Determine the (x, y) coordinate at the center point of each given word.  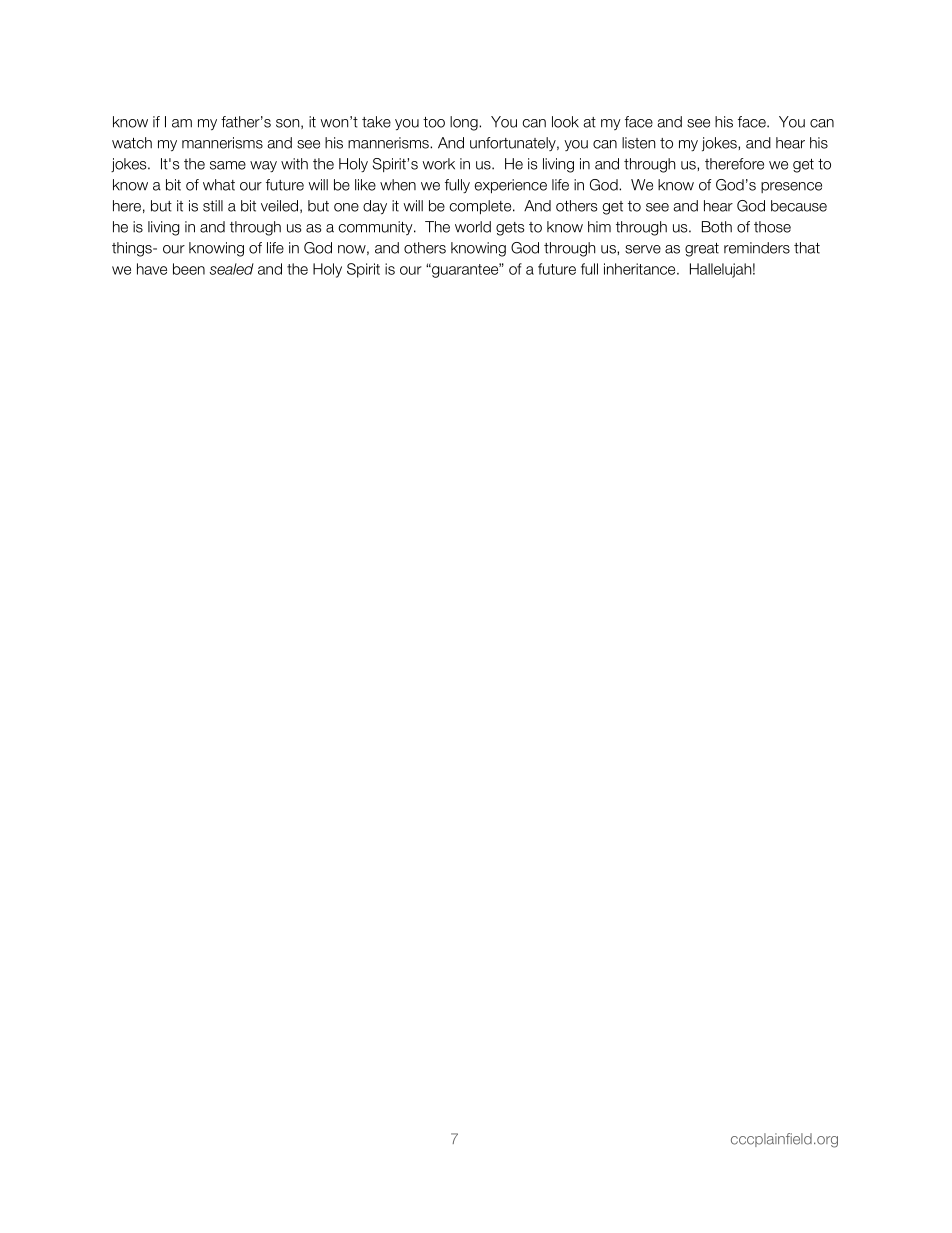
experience (511, 186)
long (465, 123)
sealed (231, 269)
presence (791, 187)
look (565, 122)
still (213, 206)
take (376, 122)
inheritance (641, 269)
